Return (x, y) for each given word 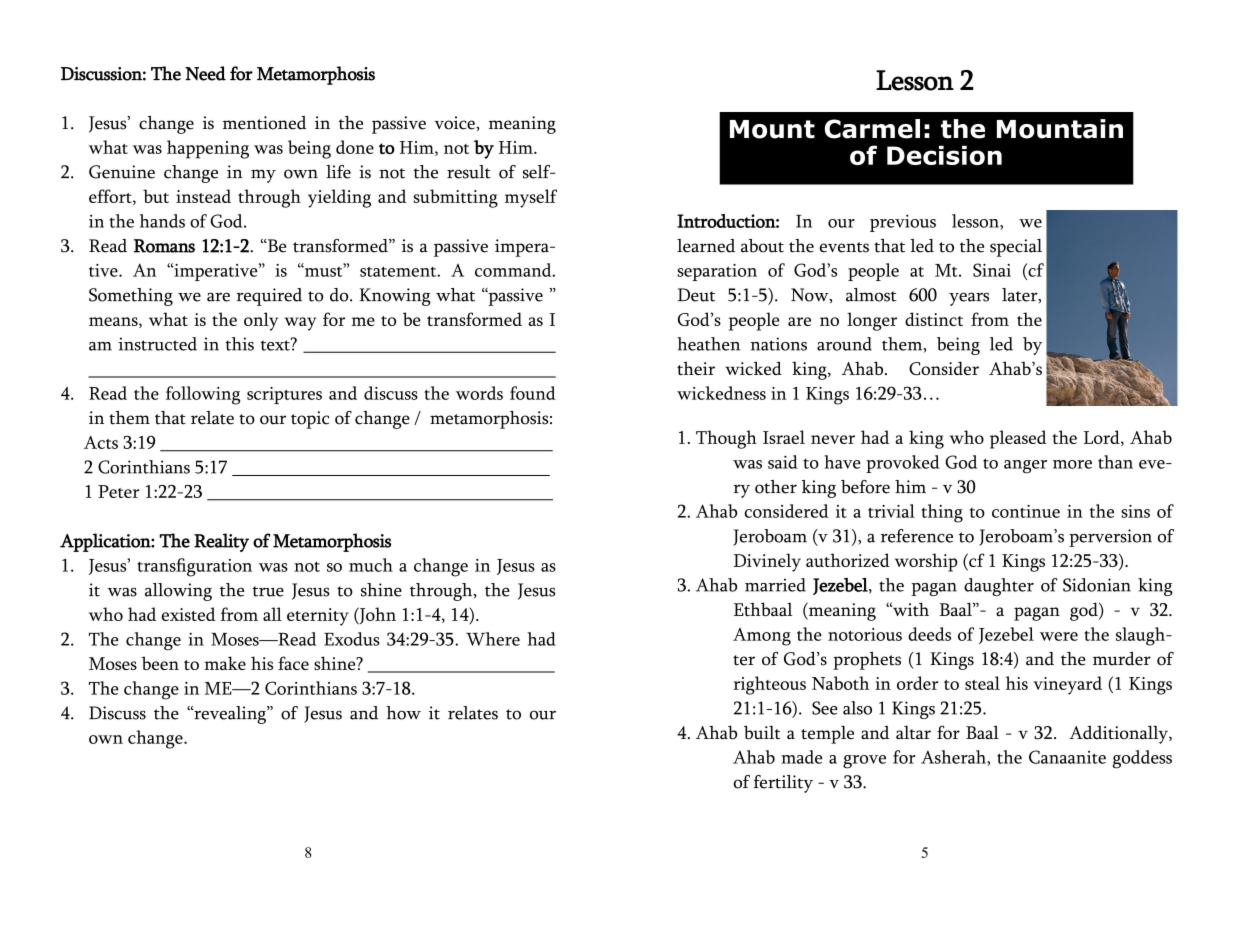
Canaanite (1067, 757)
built (762, 732)
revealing (230, 715)
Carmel (872, 129)
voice (455, 123)
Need (205, 73)
